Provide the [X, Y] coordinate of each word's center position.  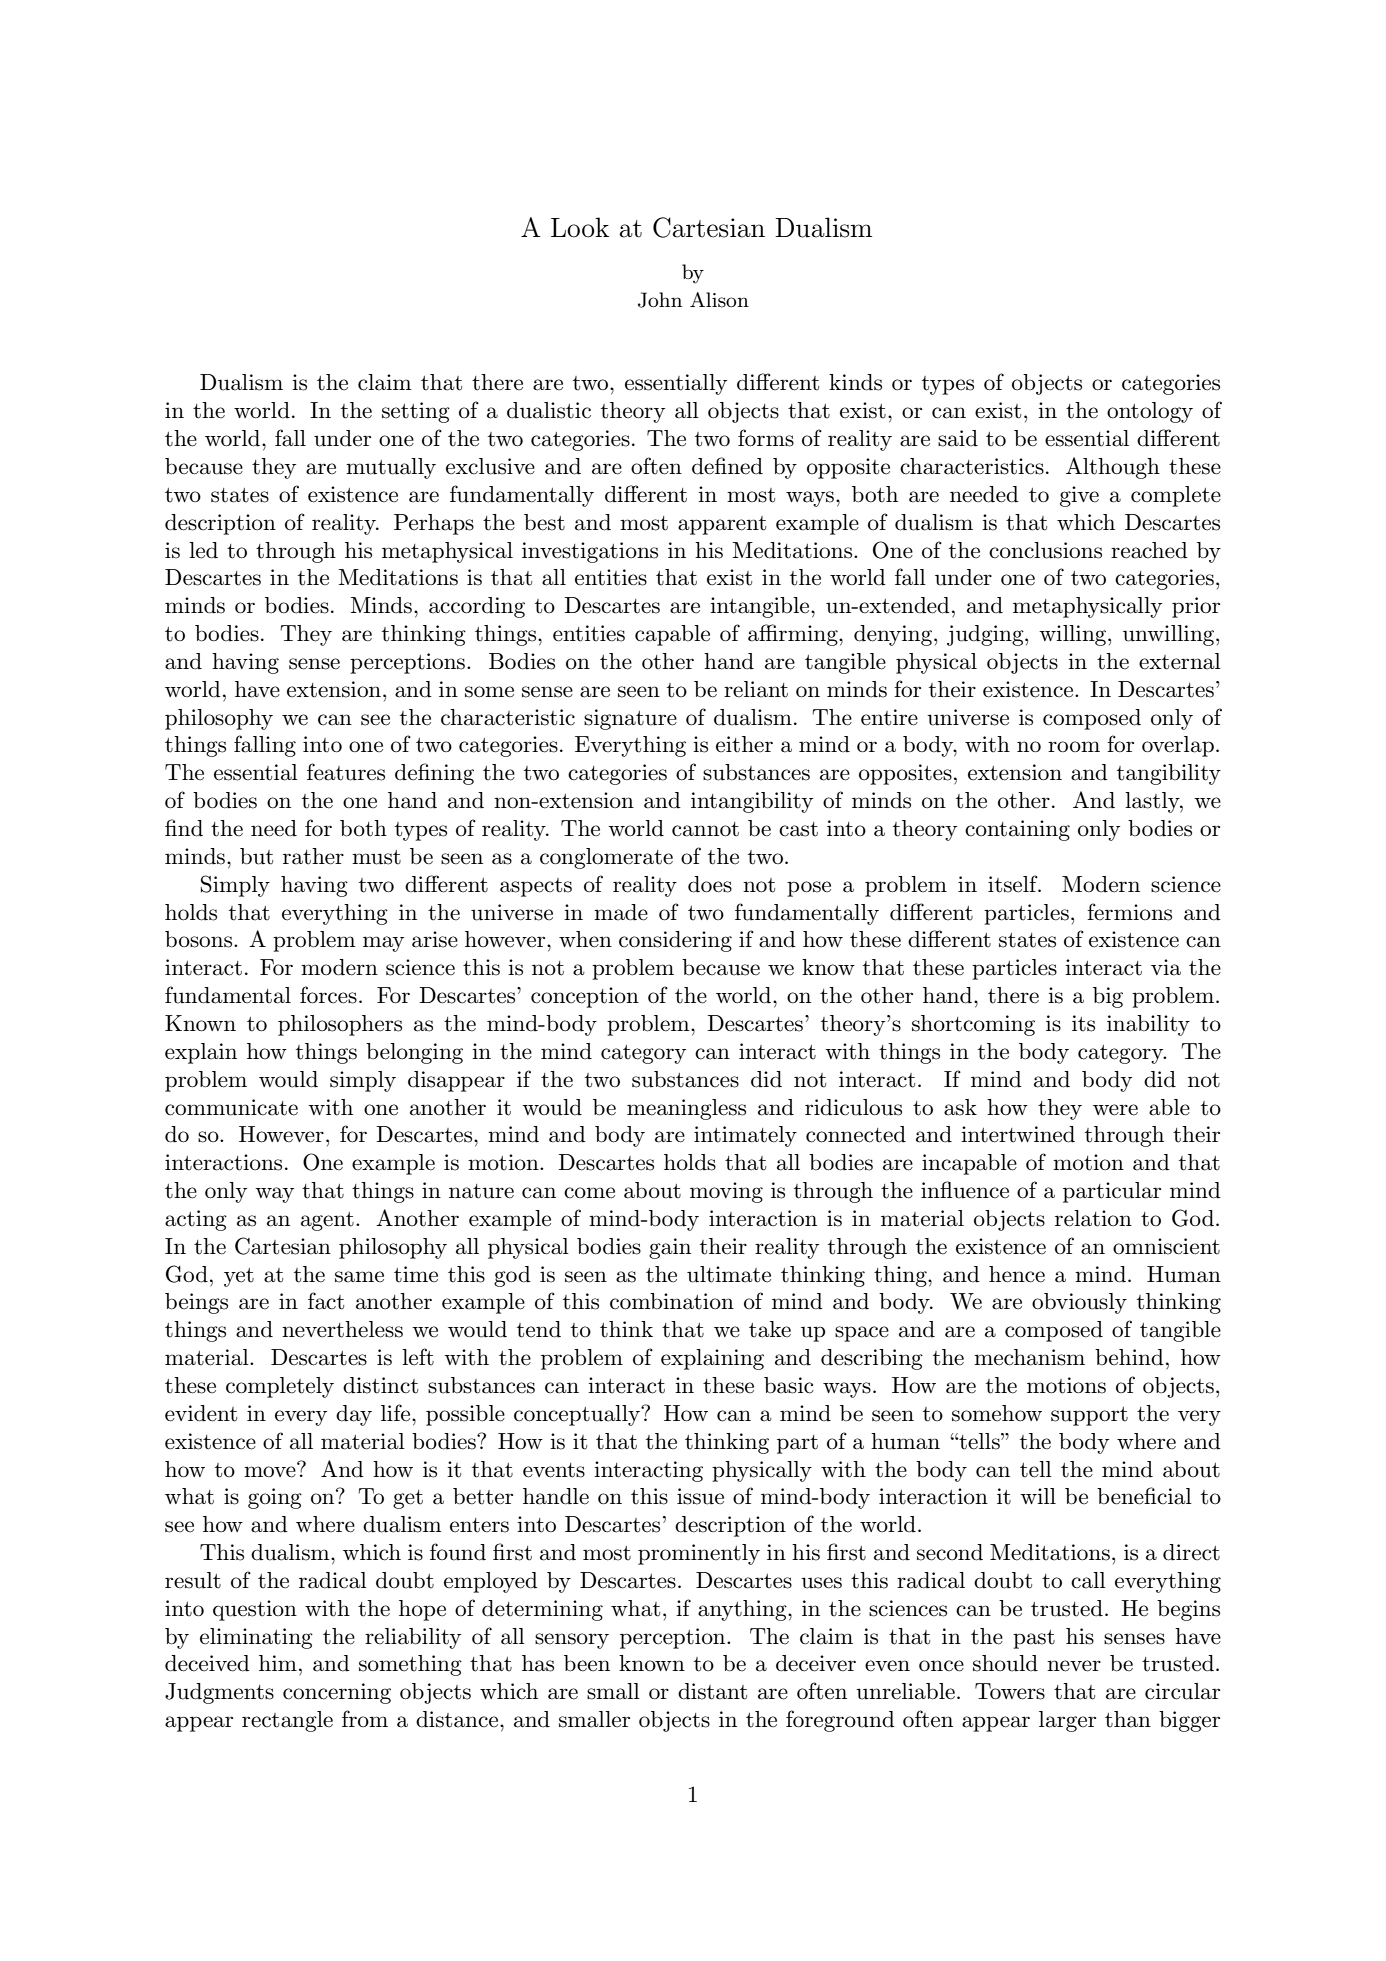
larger [1067, 1721]
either [744, 744]
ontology [1150, 412]
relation [1093, 1218]
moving [726, 1192]
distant [712, 1691]
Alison [719, 300]
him [278, 1663]
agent [327, 1221]
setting [416, 412]
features [346, 772]
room [1074, 747]
